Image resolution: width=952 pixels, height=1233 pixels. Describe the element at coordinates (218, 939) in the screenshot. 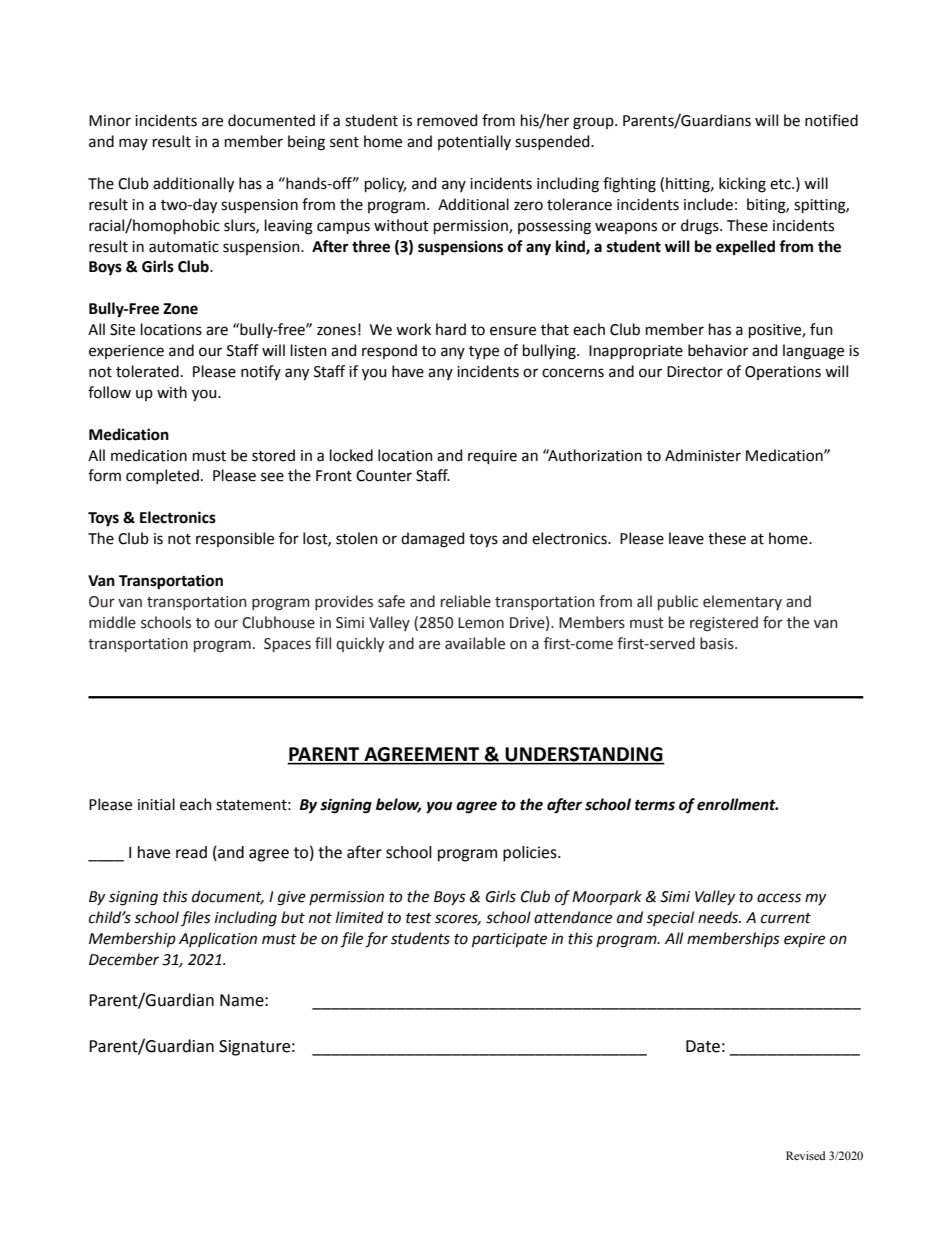

I see `Application` at that location.
